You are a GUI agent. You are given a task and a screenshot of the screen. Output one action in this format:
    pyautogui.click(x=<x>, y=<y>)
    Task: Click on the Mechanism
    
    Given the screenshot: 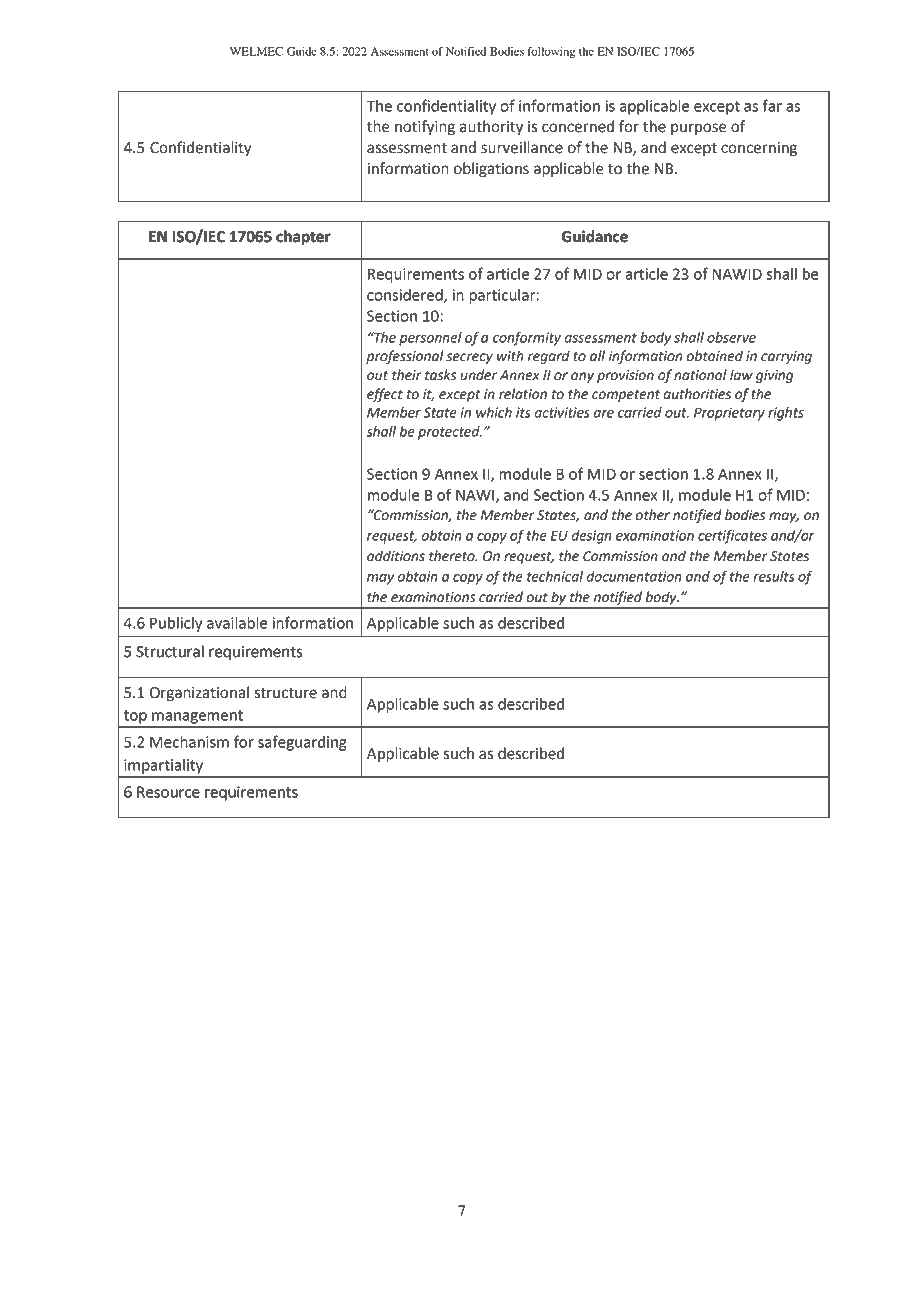 What is the action you would take?
    pyautogui.click(x=189, y=742)
